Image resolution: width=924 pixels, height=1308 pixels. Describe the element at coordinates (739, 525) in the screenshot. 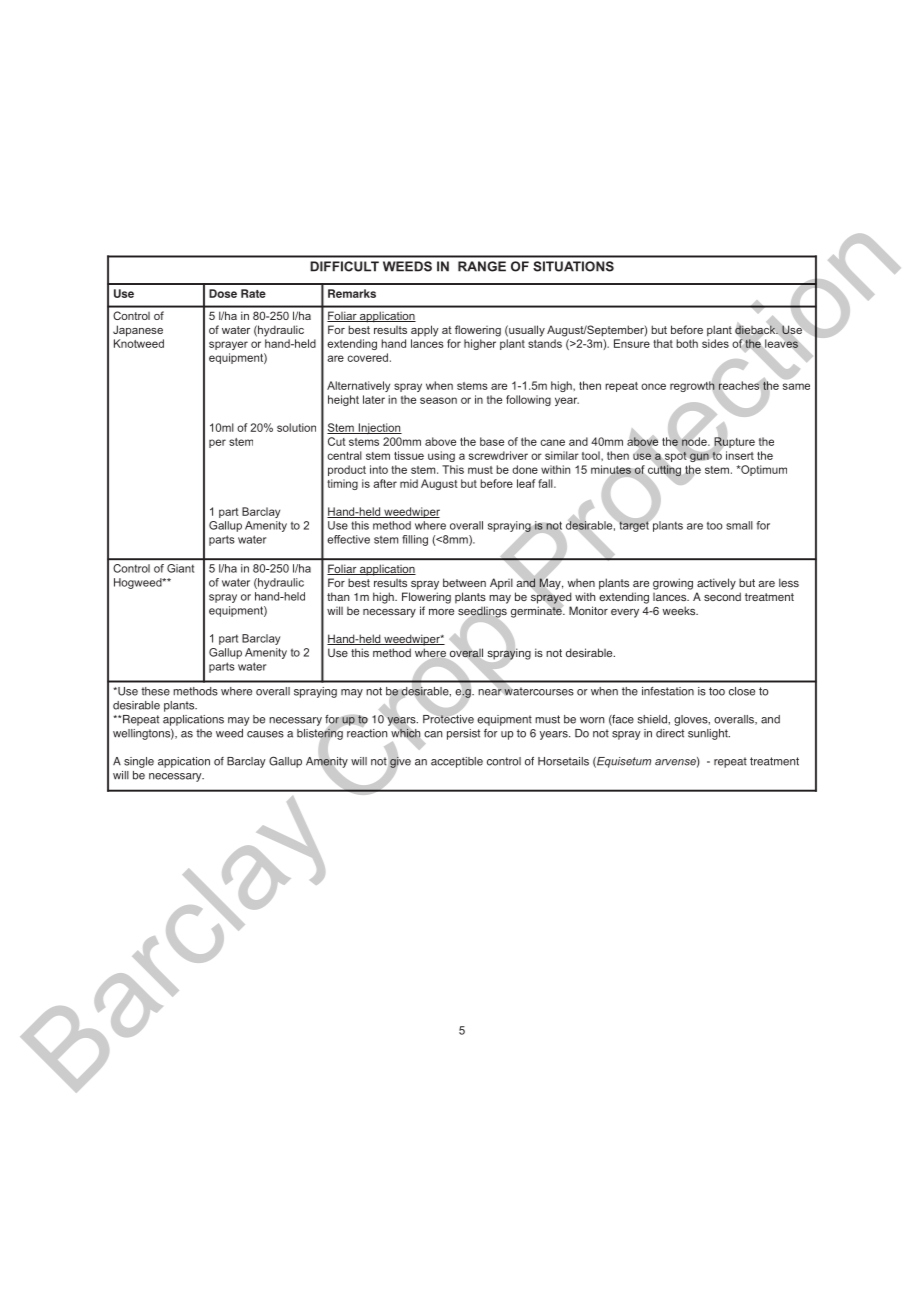

I see `small` at that location.
